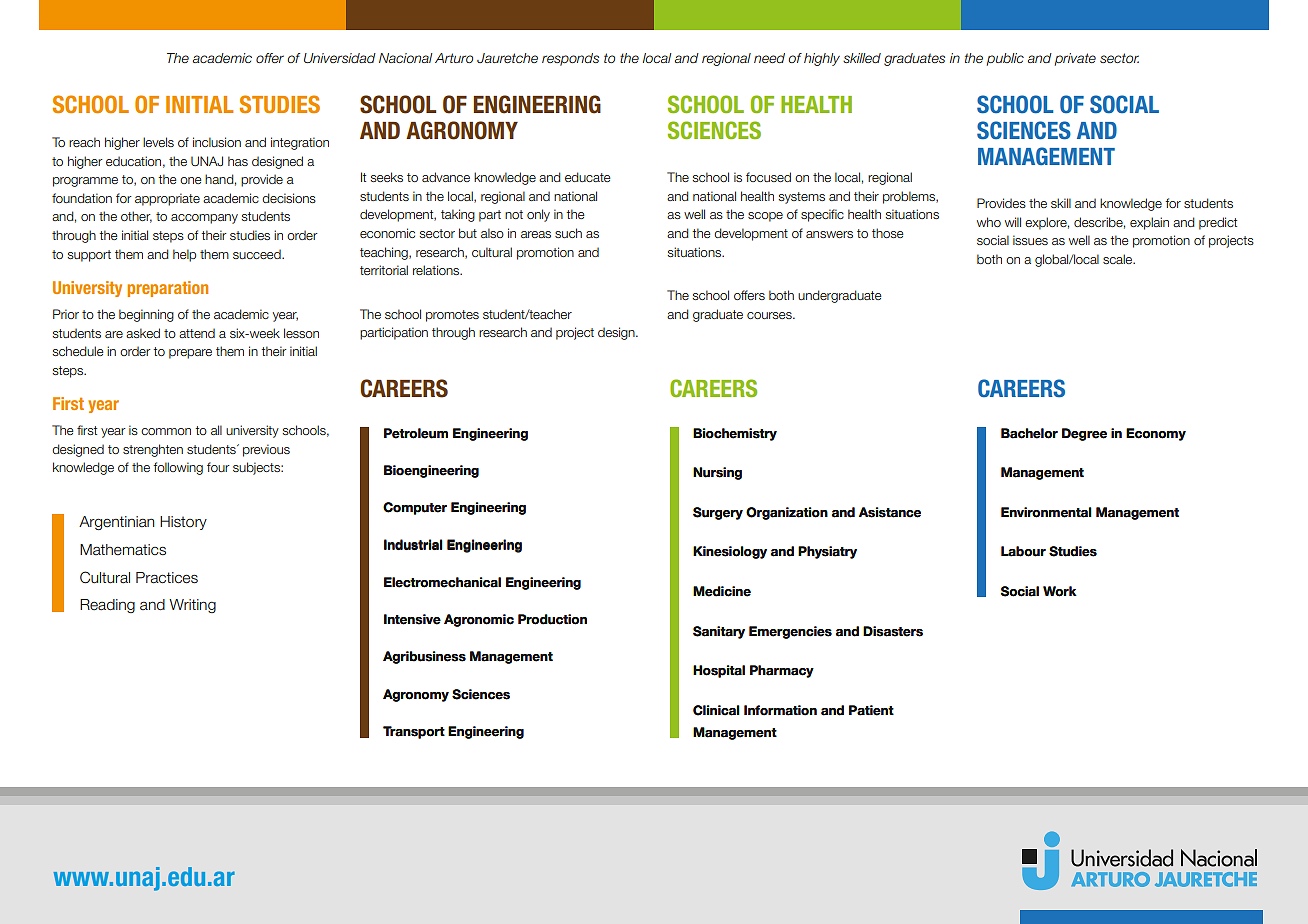 The height and width of the document is (924, 1308). Describe the element at coordinates (452, 316) in the document. I see `promotes` at that location.
